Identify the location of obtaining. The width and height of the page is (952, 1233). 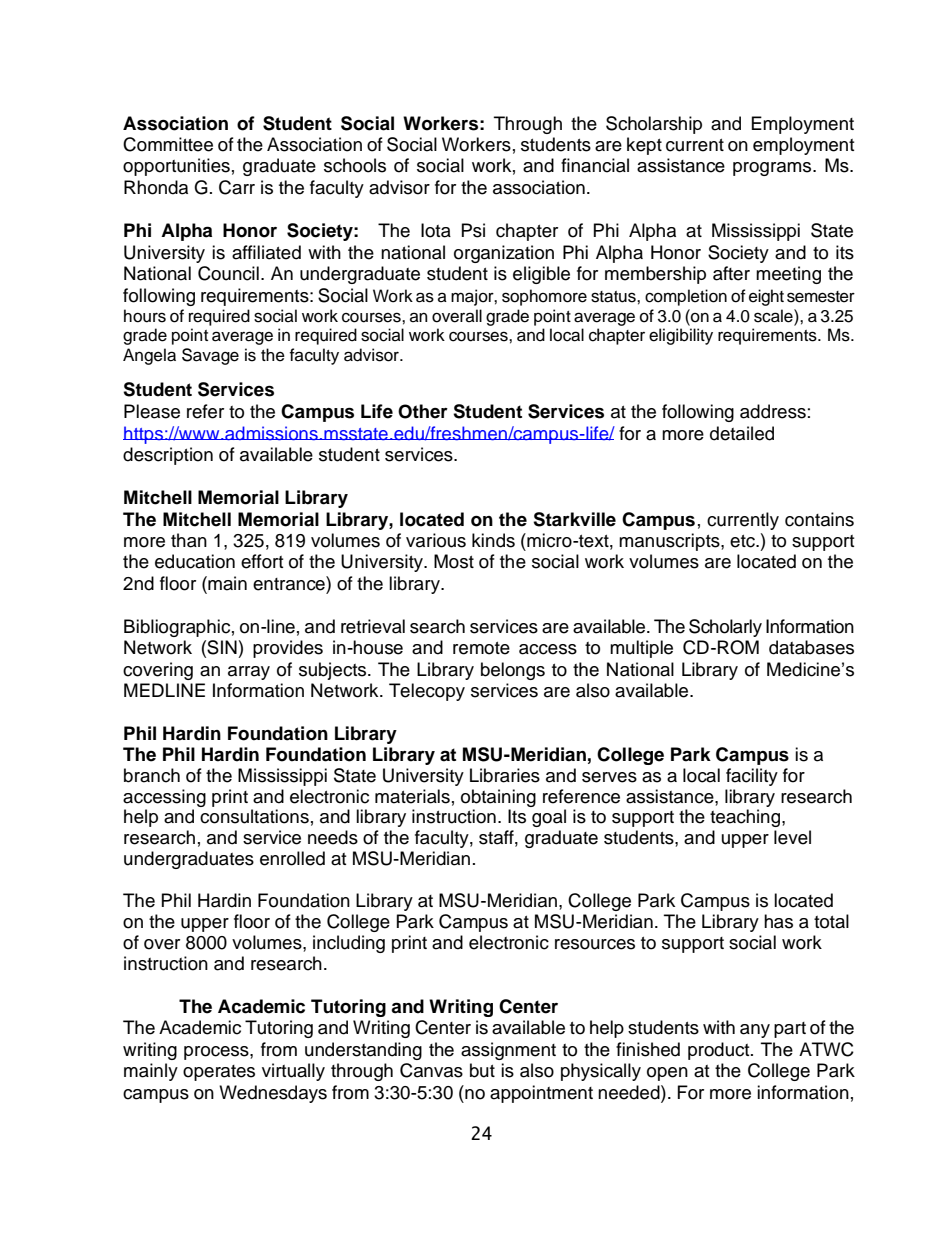
(498, 798).
